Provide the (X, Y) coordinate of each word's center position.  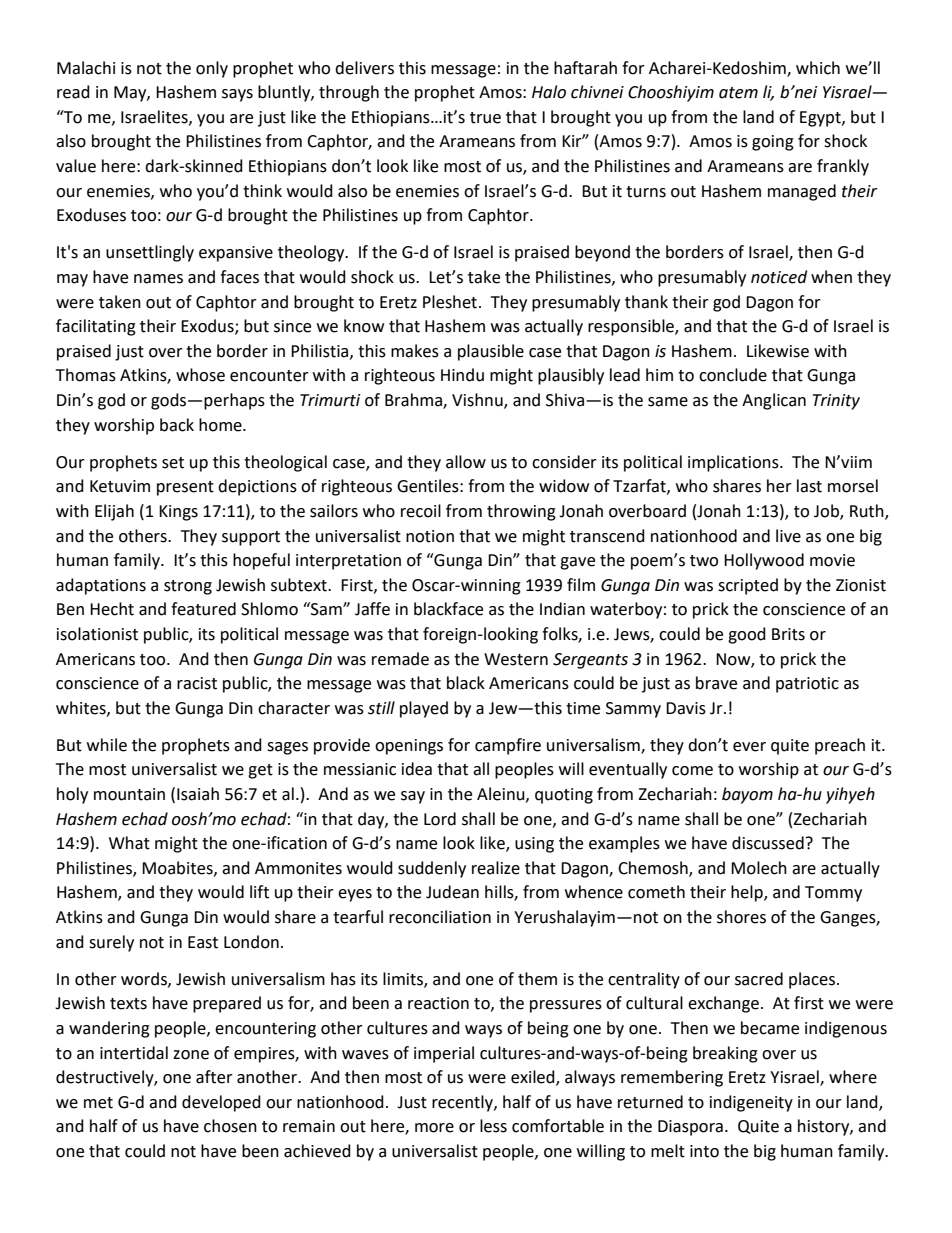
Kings (178, 513)
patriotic (807, 685)
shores (741, 917)
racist (197, 683)
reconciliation (440, 917)
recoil (421, 511)
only (212, 69)
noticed (779, 277)
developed (221, 1103)
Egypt (821, 119)
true (485, 118)
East (203, 942)
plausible (491, 352)
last (809, 486)
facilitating (96, 327)
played (424, 709)
